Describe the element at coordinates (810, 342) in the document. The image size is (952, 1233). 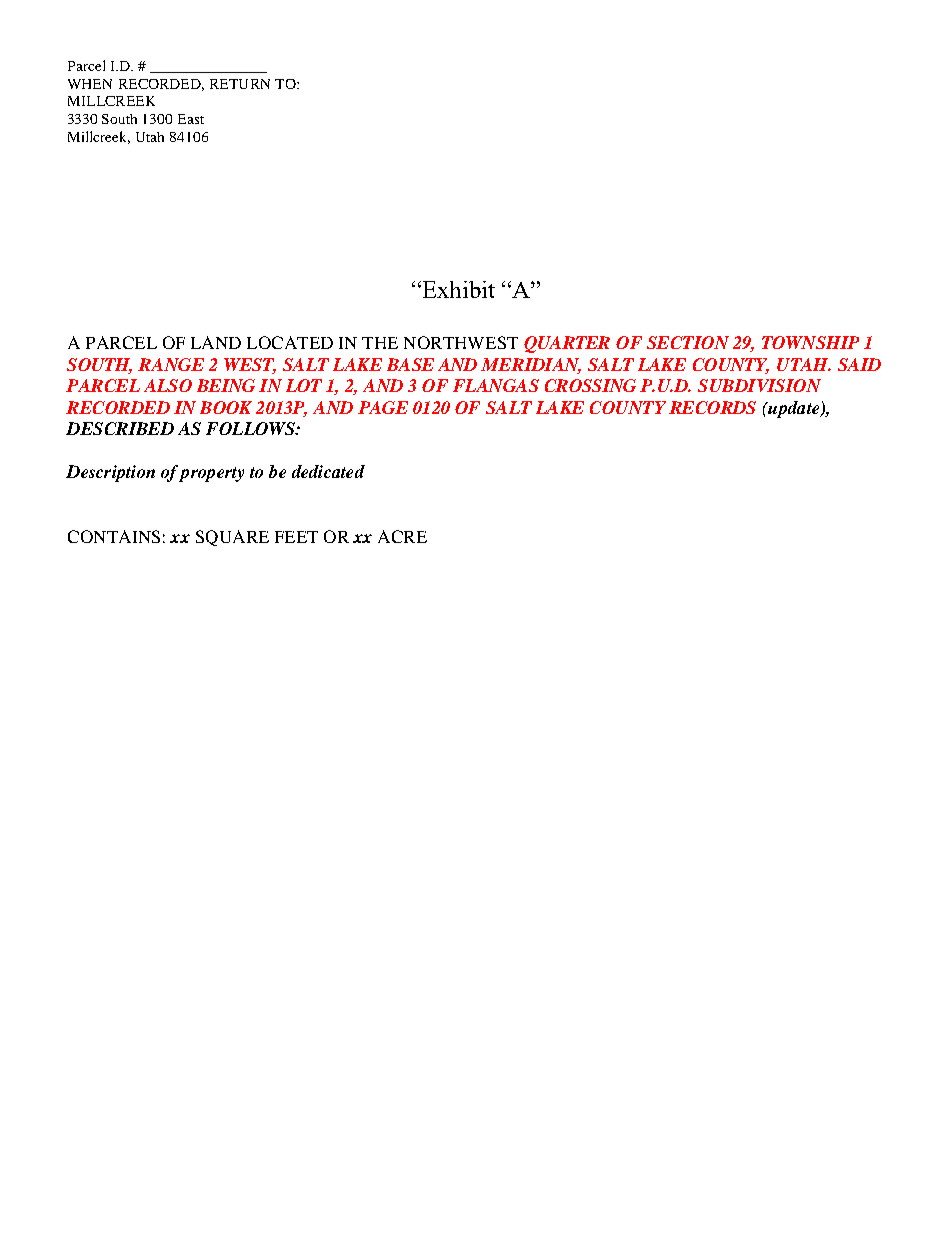
I see `TOWNSHIP` at that location.
